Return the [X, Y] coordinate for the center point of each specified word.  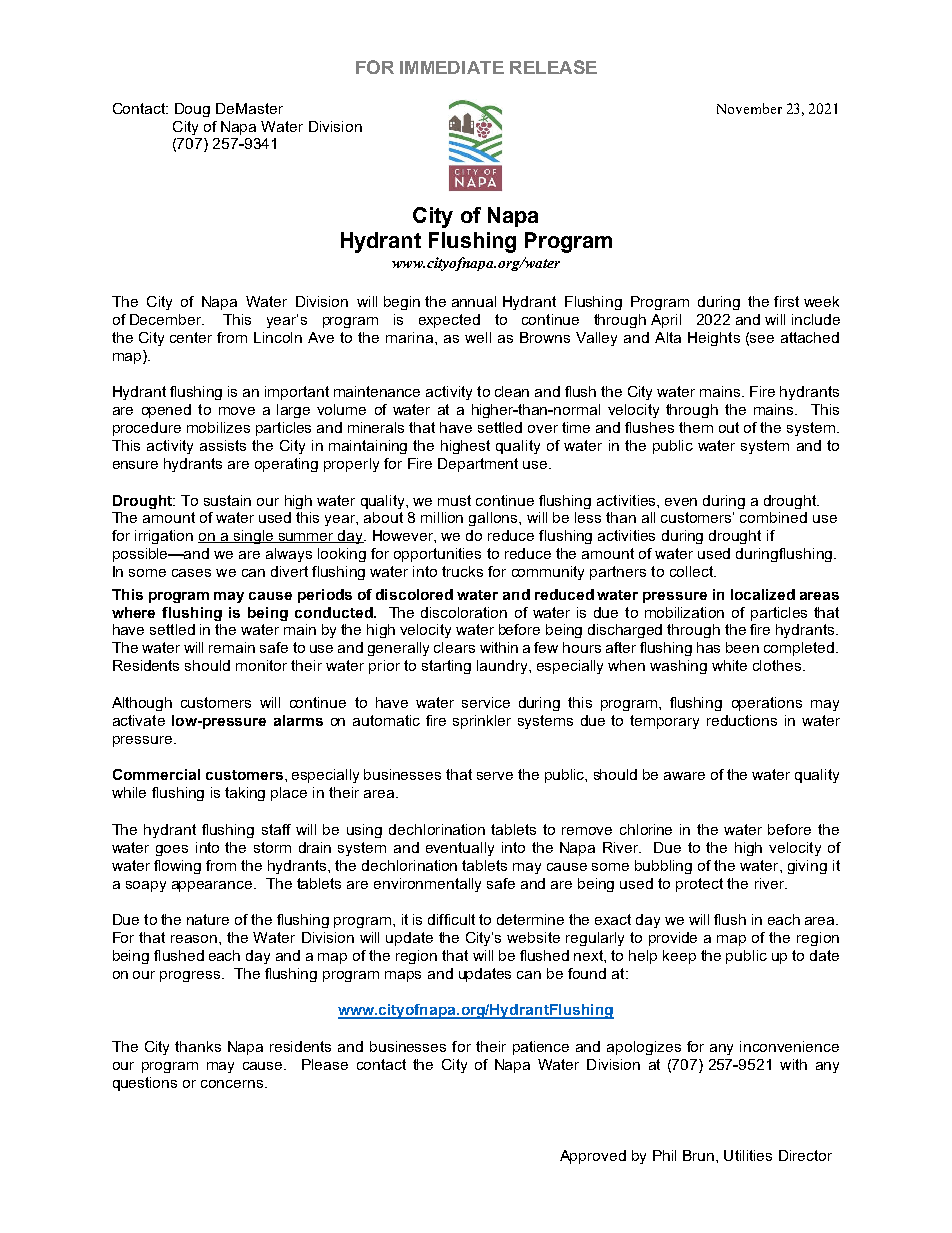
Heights [714, 339]
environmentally [427, 885]
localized [763, 594]
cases [191, 573]
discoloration [464, 612]
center [191, 337]
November [749, 108]
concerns [233, 1084]
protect [699, 885]
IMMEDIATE [452, 67]
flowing [177, 867]
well [478, 337]
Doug [192, 110]
